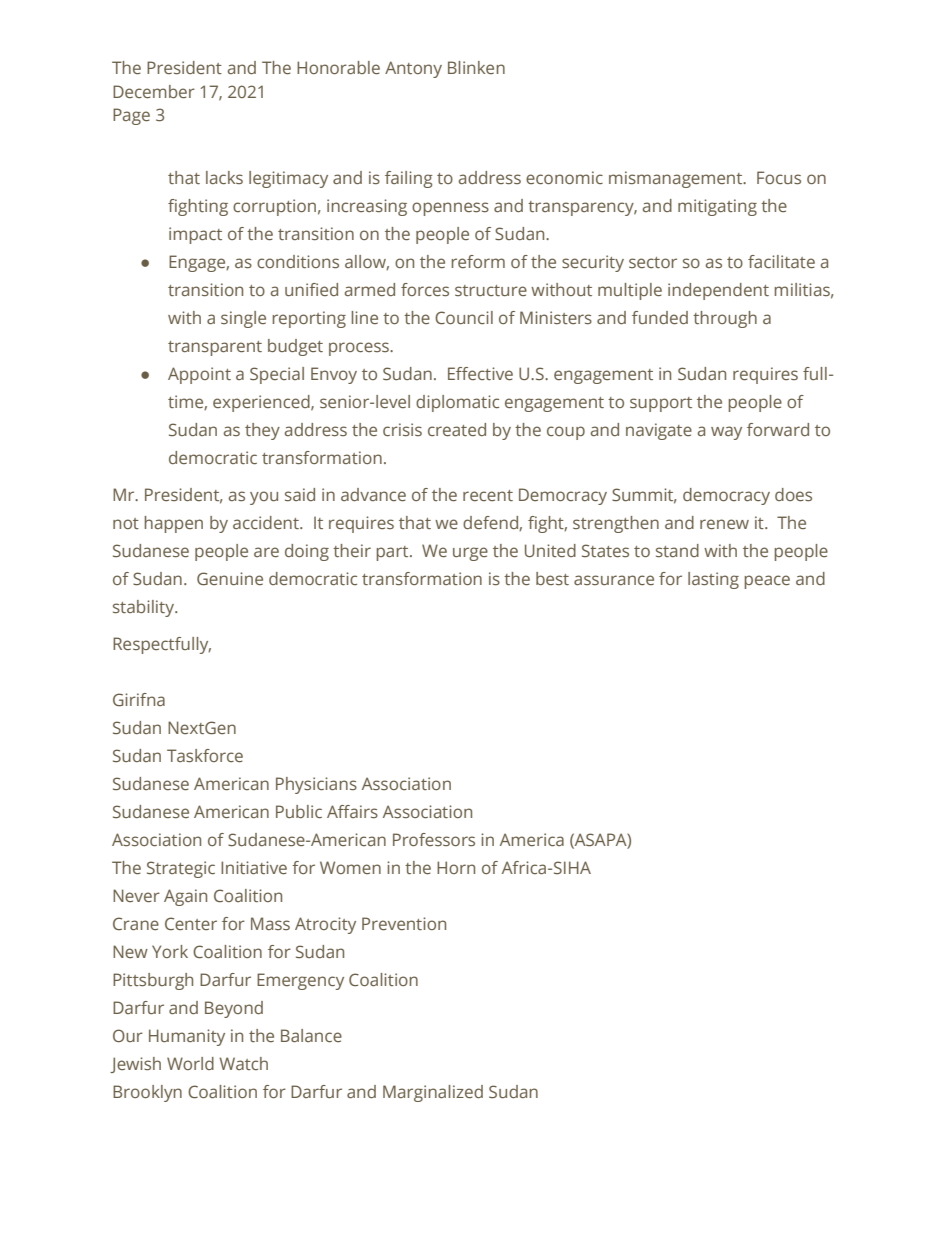 The width and height of the screenshot is (952, 1233). What do you see at coordinates (230, 578) in the screenshot?
I see `Genuine` at bounding box center [230, 578].
